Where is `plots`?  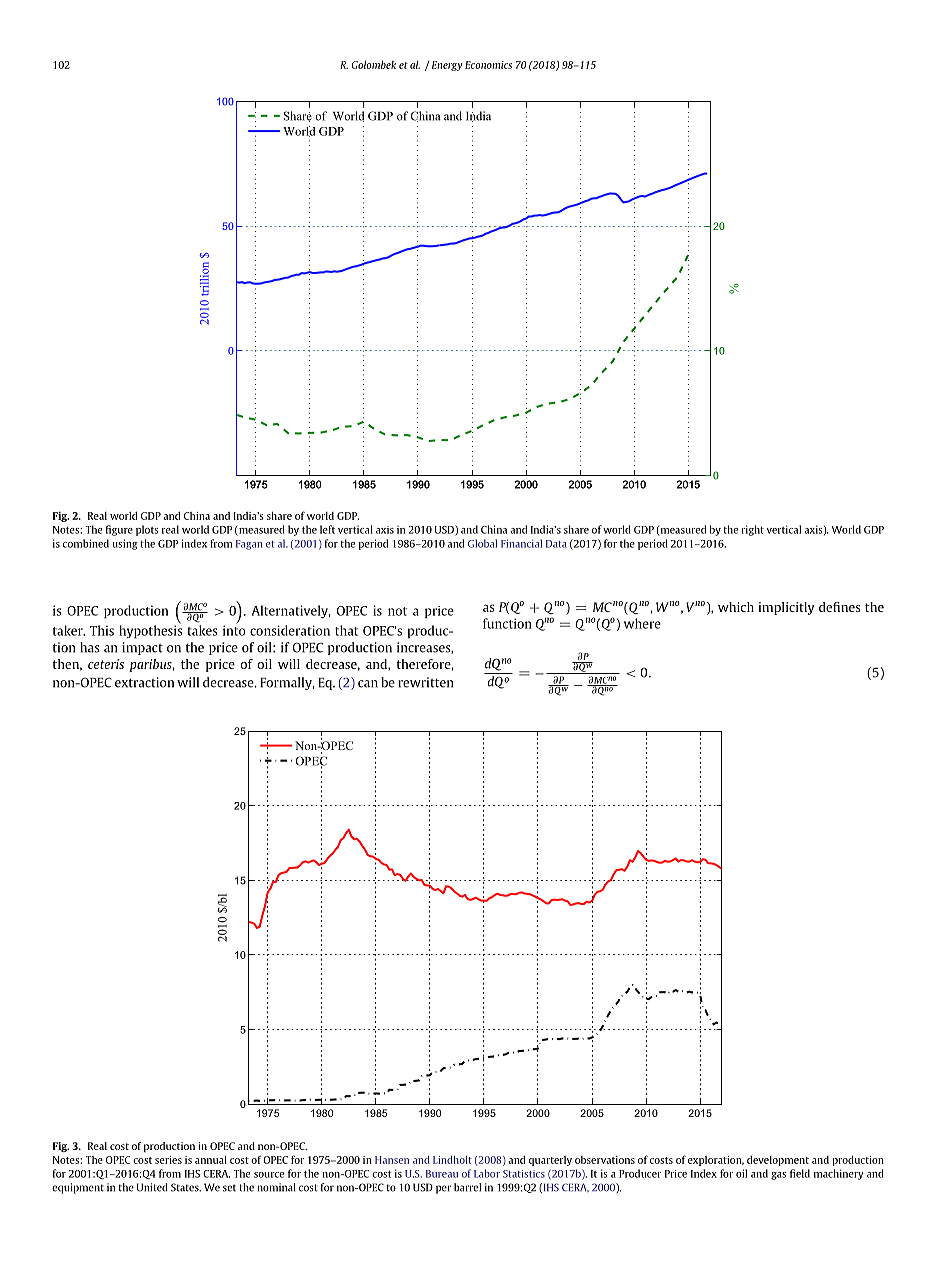 plots is located at coordinates (147, 530).
